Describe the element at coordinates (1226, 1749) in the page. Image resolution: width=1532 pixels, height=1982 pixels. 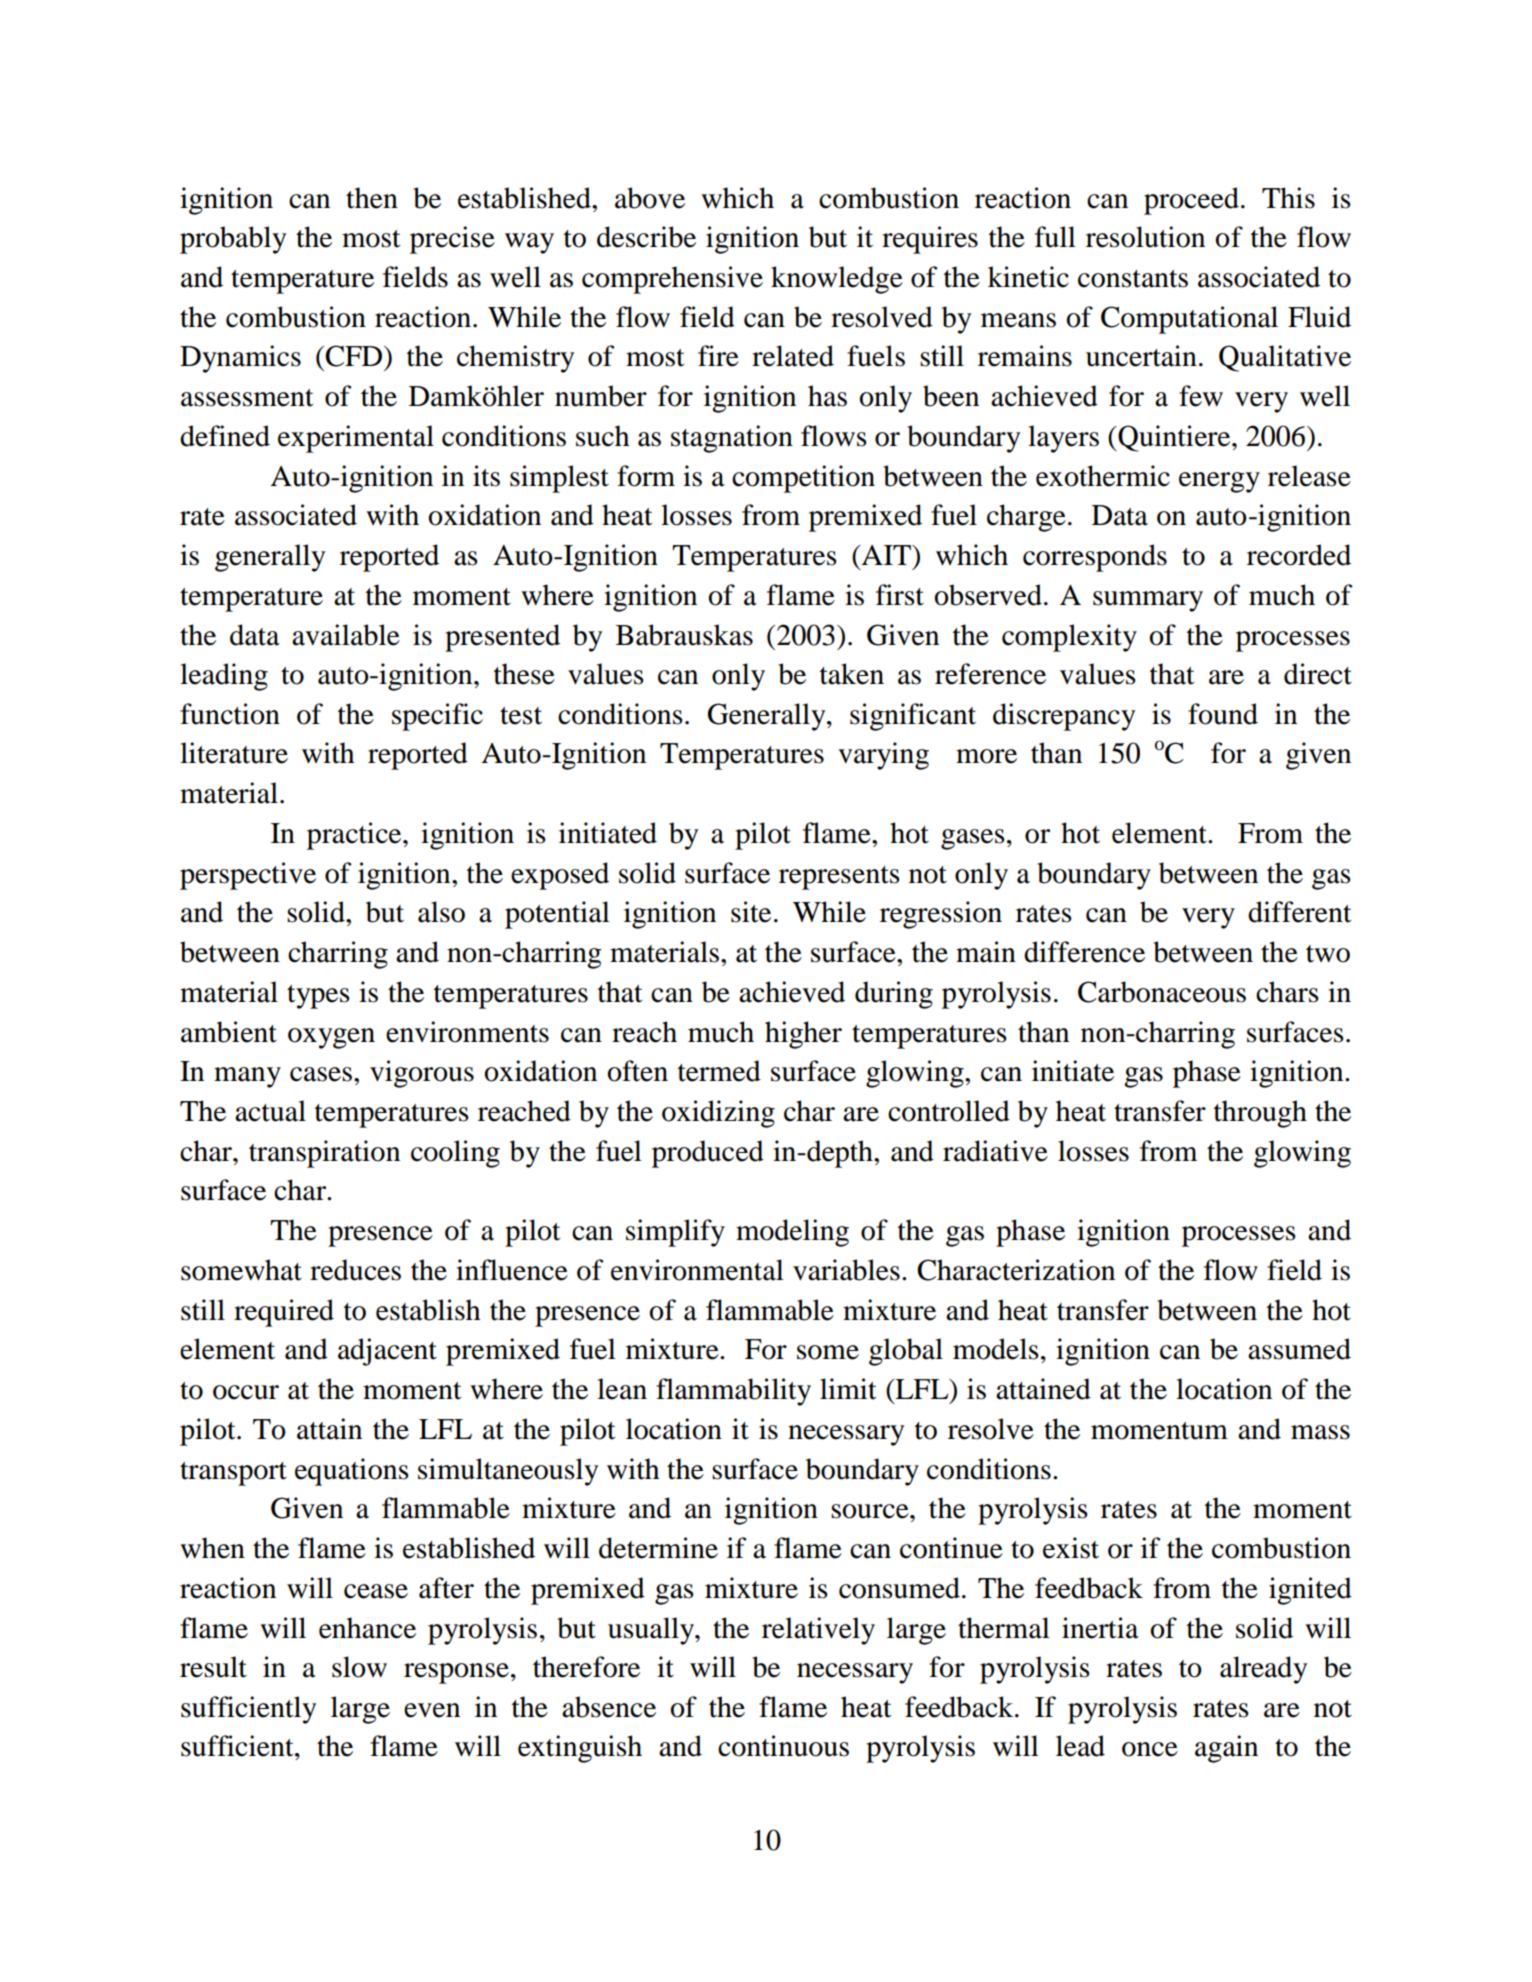
I see `again` at that location.
